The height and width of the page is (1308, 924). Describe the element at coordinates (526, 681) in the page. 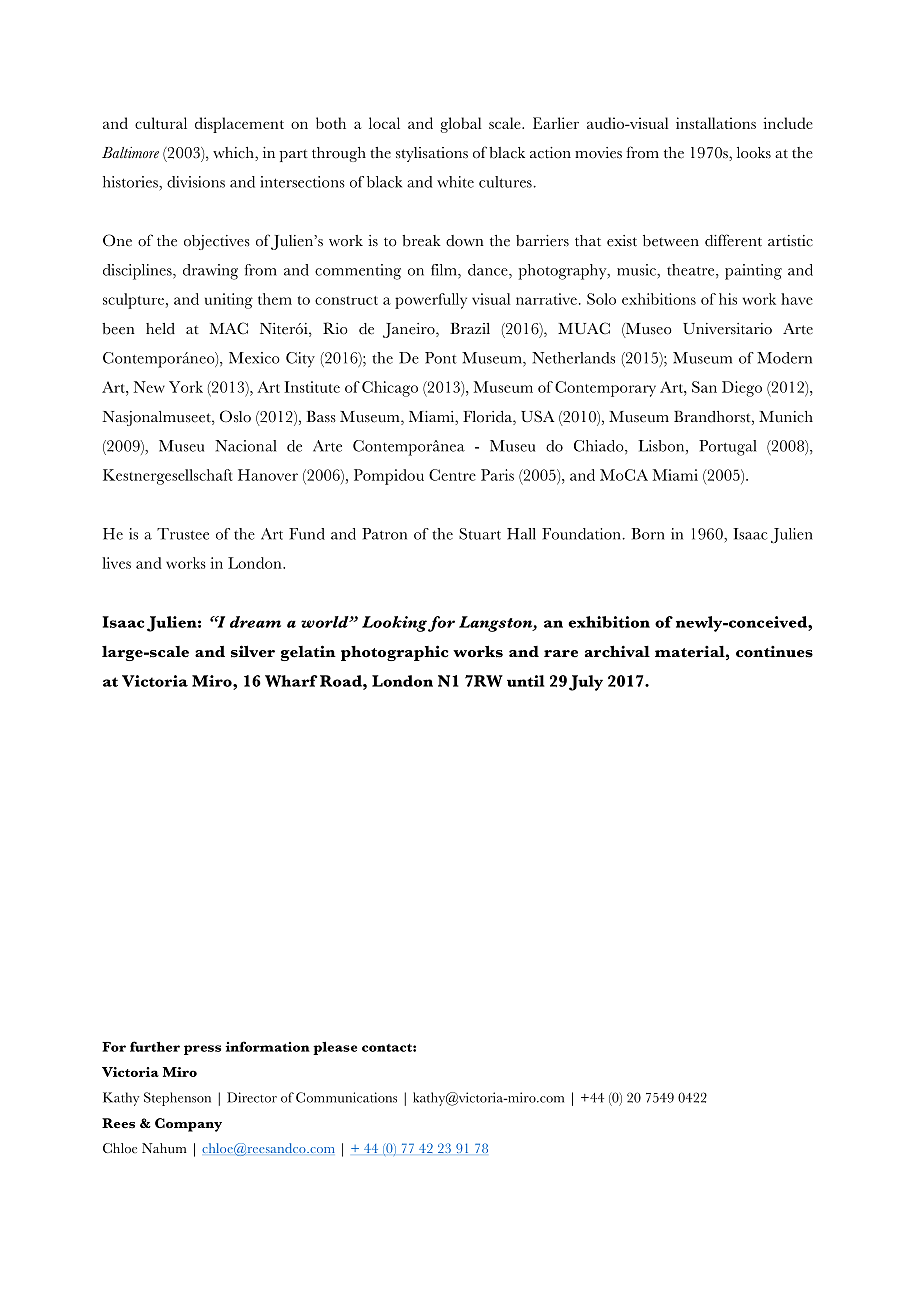

I see `until` at that location.
